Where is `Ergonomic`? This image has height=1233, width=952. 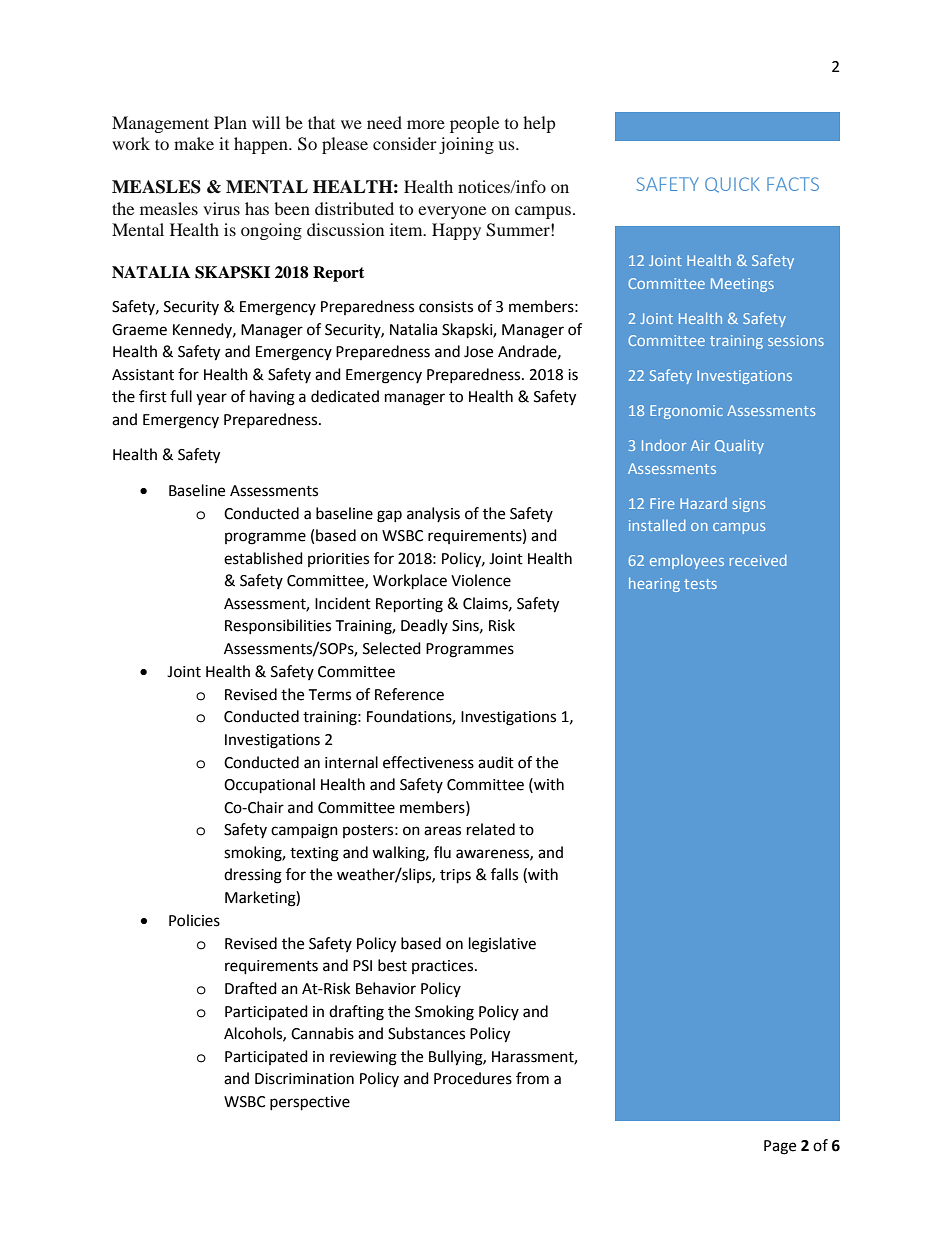 Ergonomic is located at coordinates (686, 412).
